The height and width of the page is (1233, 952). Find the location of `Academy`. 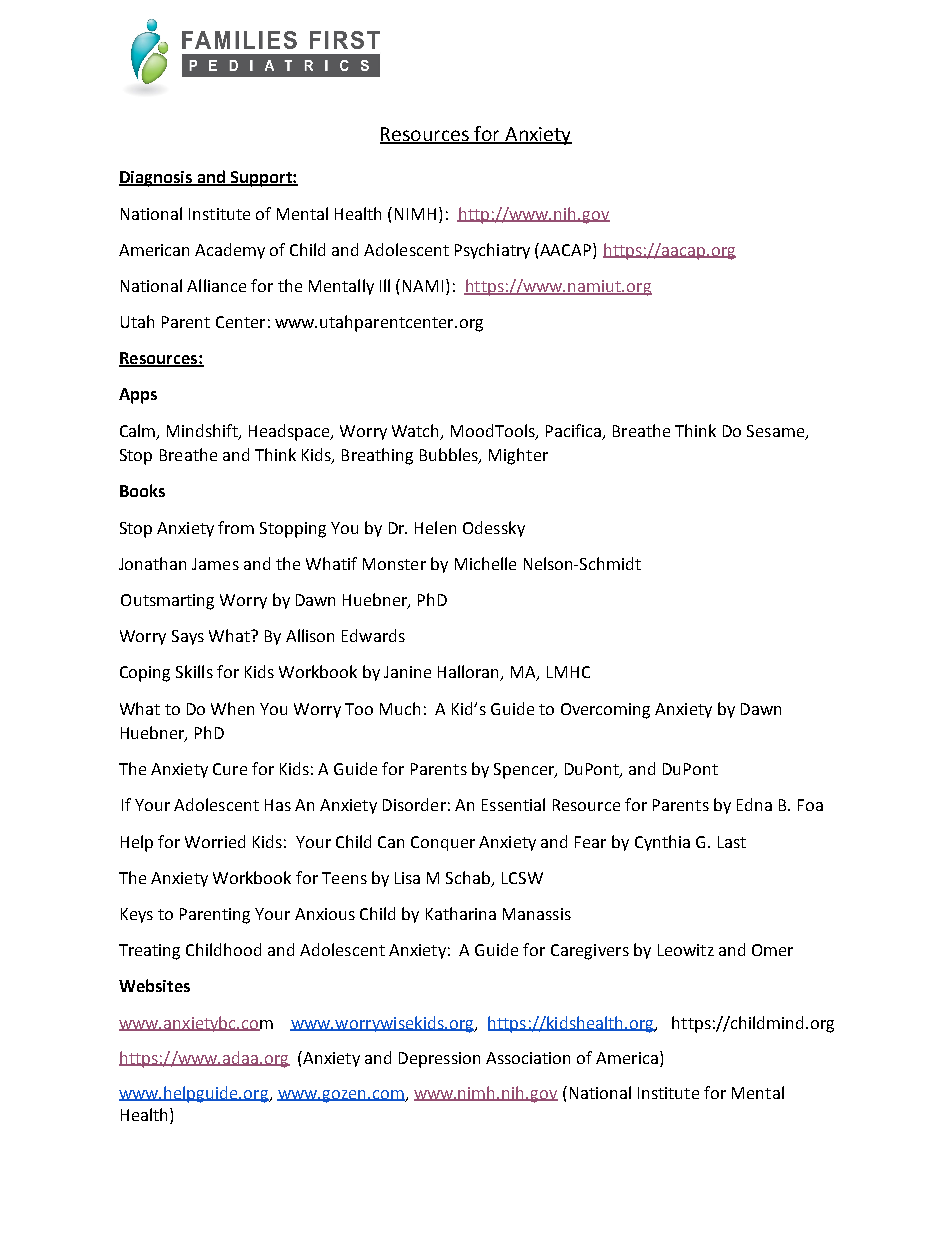

Academy is located at coordinates (230, 251).
